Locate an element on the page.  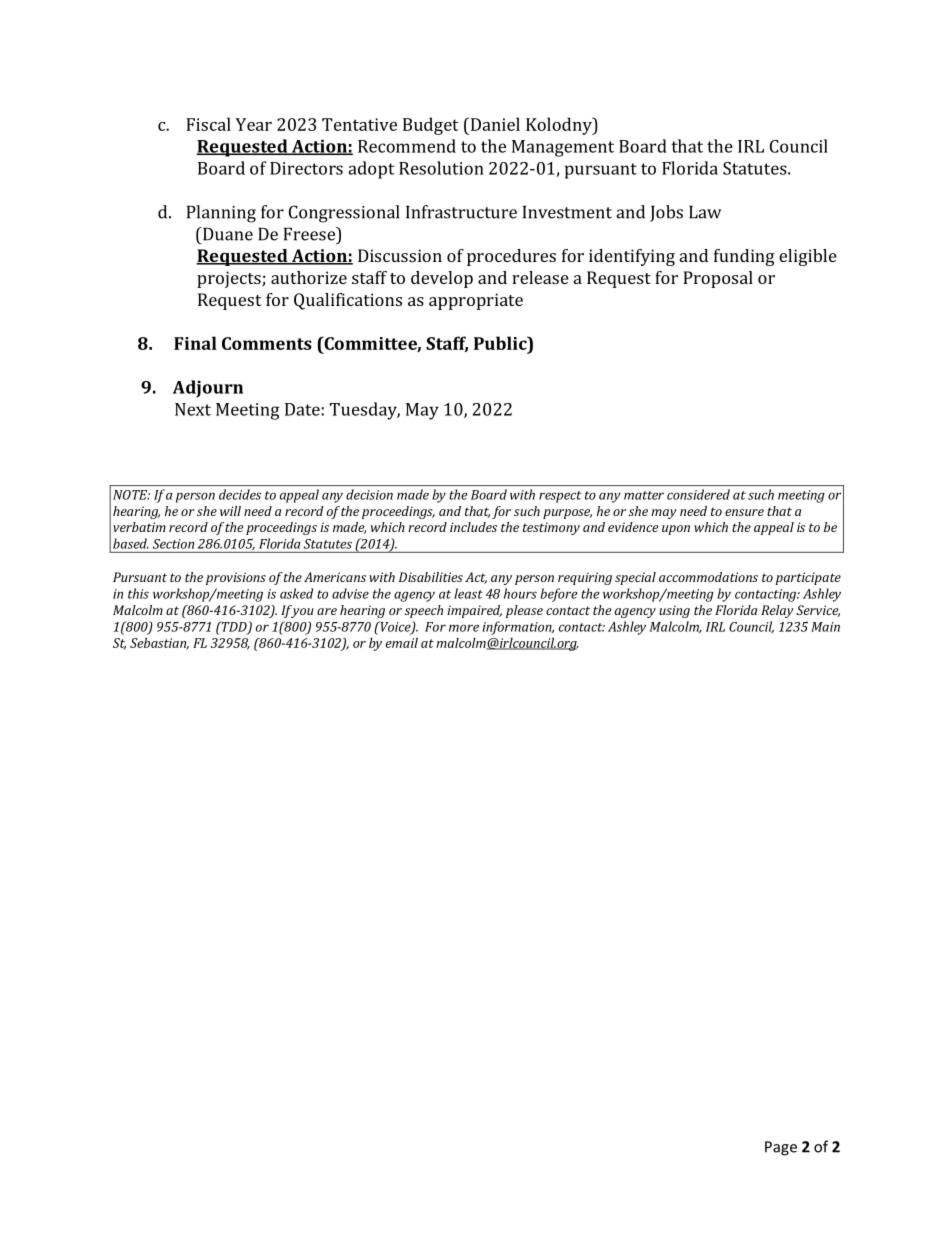
information is located at coordinates (518, 628).
